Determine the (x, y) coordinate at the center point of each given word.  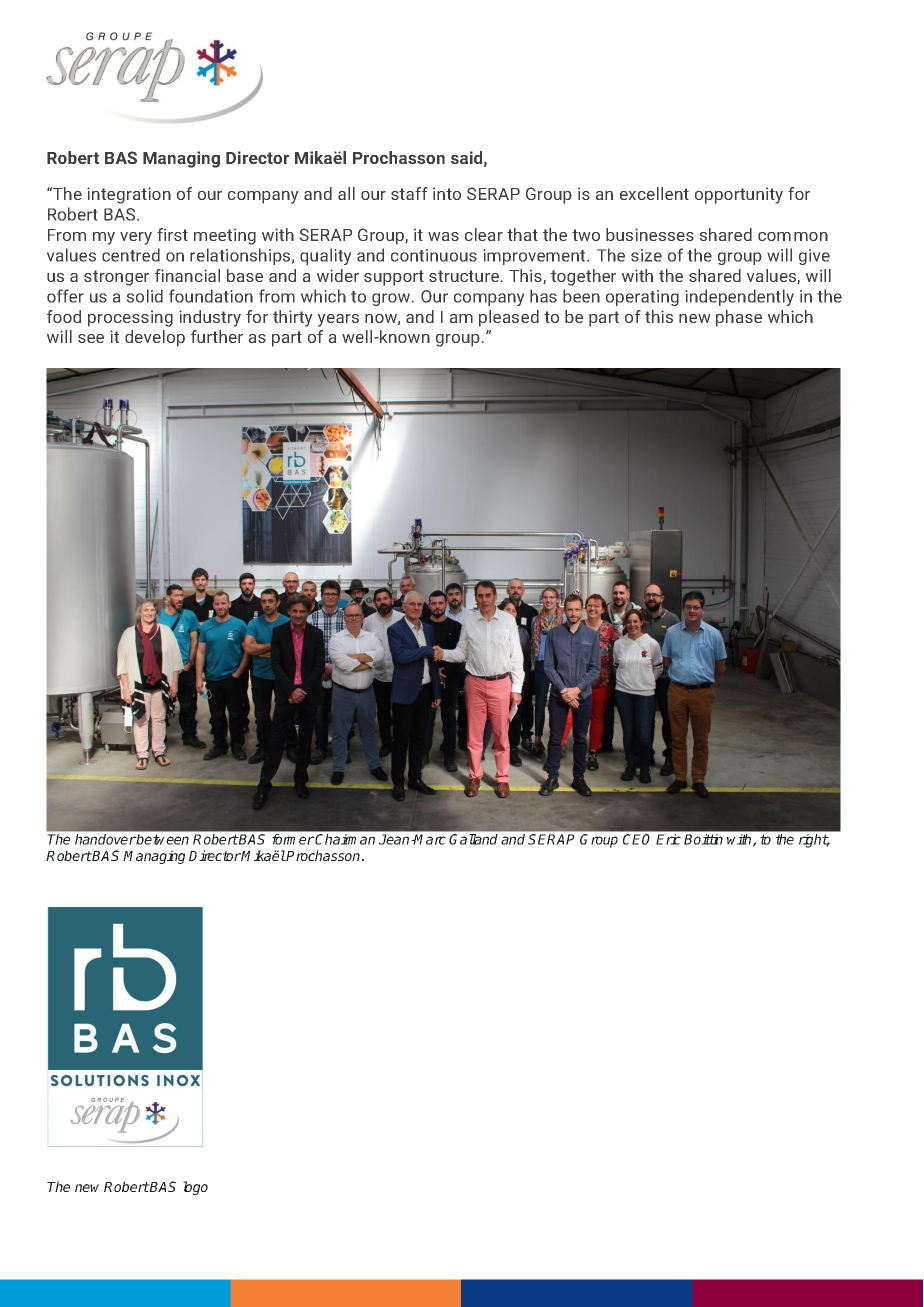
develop (155, 338)
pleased (509, 318)
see (91, 338)
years (338, 320)
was (443, 236)
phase (739, 318)
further (217, 336)
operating (642, 298)
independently (740, 297)
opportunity (739, 196)
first (172, 234)
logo (195, 1188)
